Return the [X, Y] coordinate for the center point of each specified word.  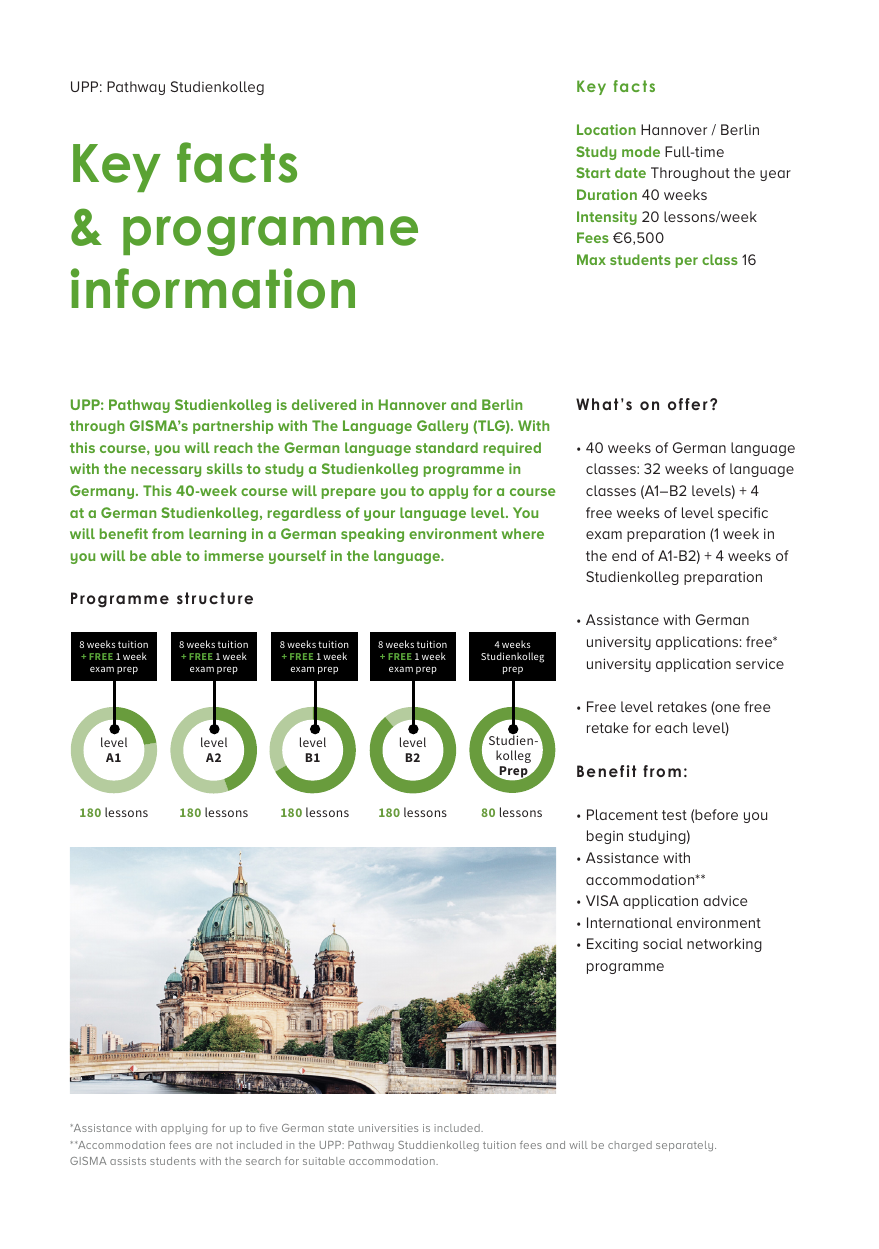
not [225, 1145]
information [213, 288]
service [760, 663]
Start [593, 172]
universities [388, 1128]
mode [641, 151]
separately [686, 1146]
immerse [234, 555]
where [523, 533]
